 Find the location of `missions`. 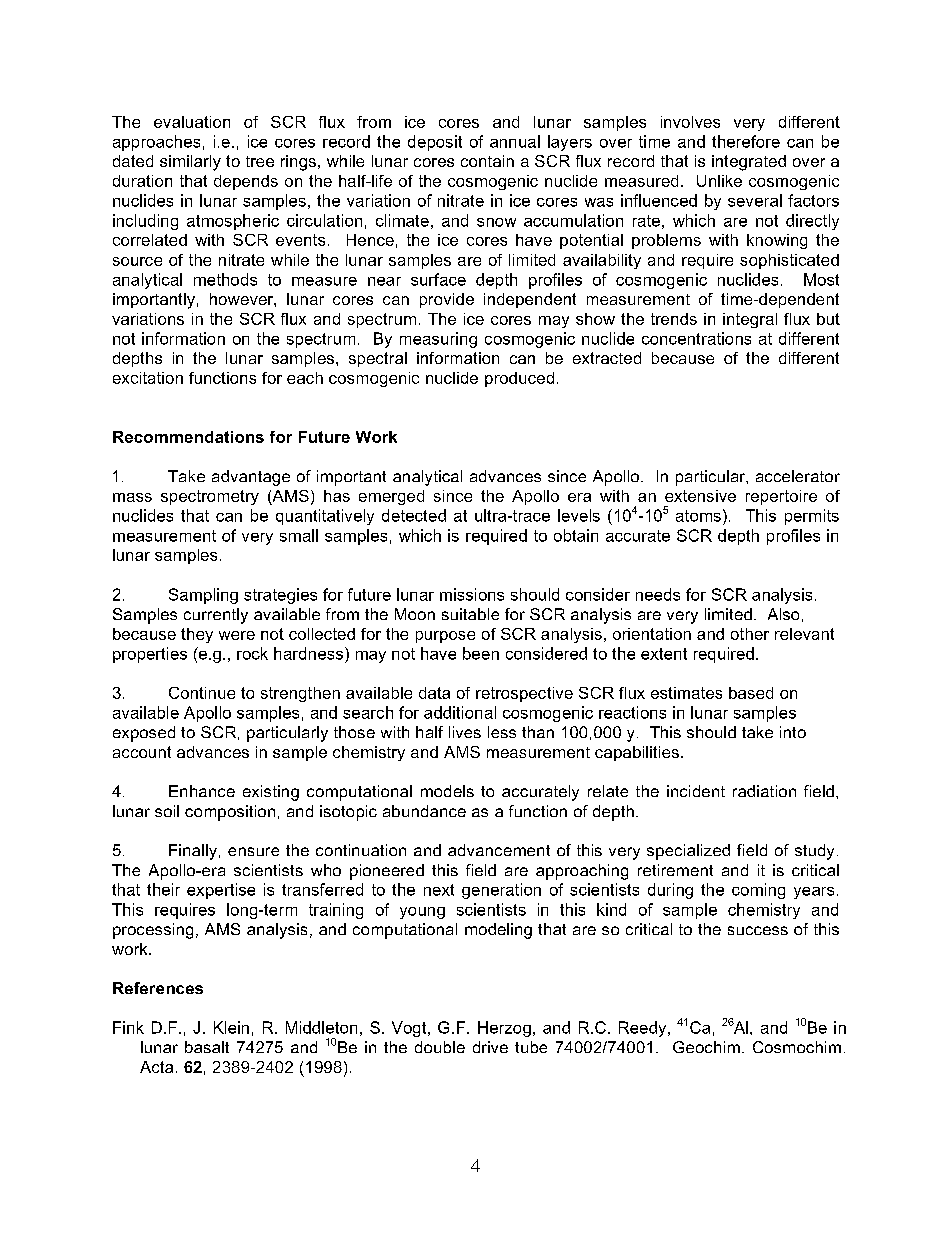

missions is located at coordinates (472, 594).
